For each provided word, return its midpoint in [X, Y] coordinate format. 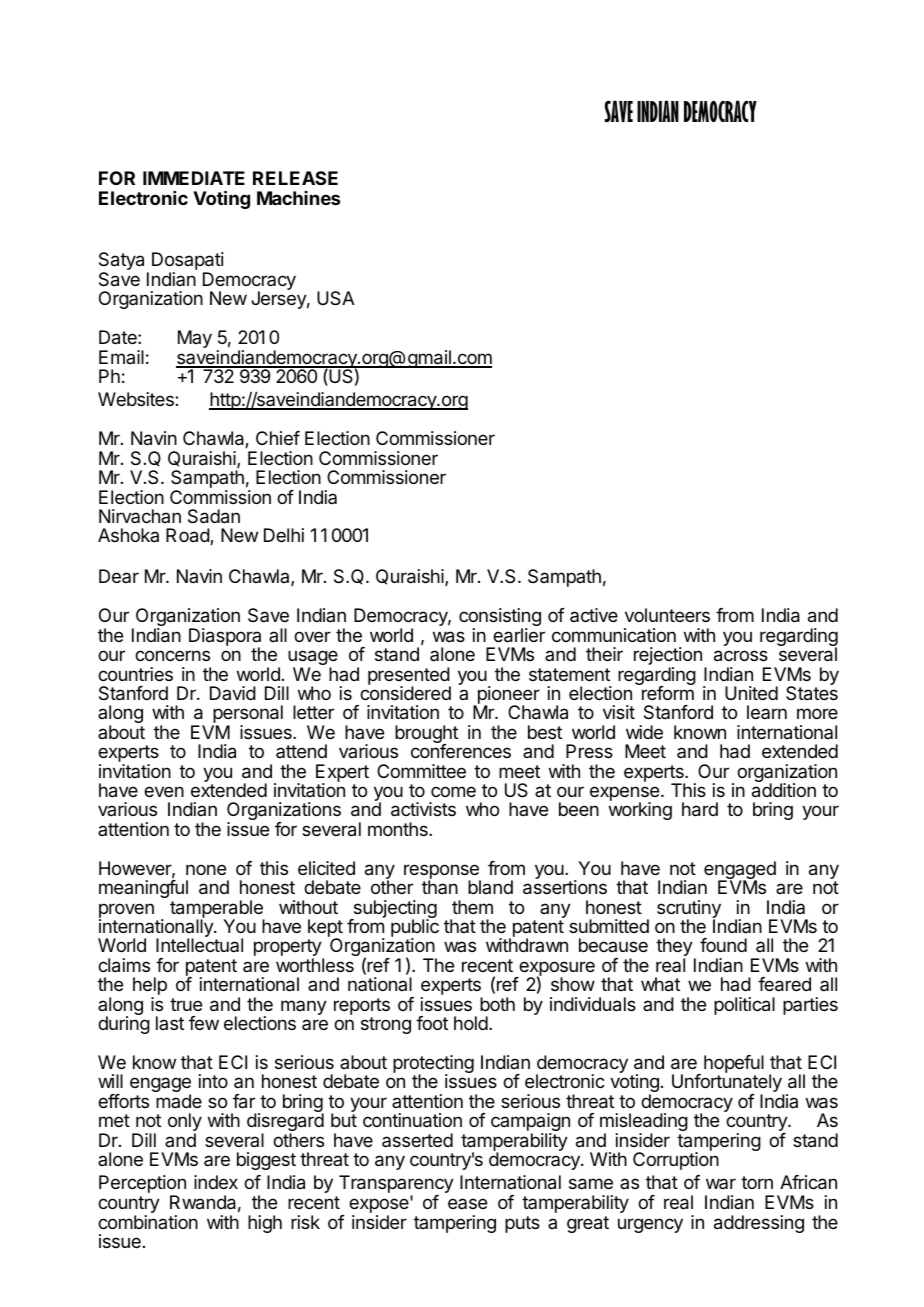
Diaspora [225, 638]
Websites [137, 399]
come [453, 791]
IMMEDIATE [194, 178]
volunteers [667, 615]
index [216, 1182]
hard [700, 809]
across [741, 656]
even [164, 791]
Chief [278, 438]
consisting [500, 618]
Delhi [284, 535]
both [497, 1004]
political [744, 1006]
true [186, 1004]
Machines [298, 198]
